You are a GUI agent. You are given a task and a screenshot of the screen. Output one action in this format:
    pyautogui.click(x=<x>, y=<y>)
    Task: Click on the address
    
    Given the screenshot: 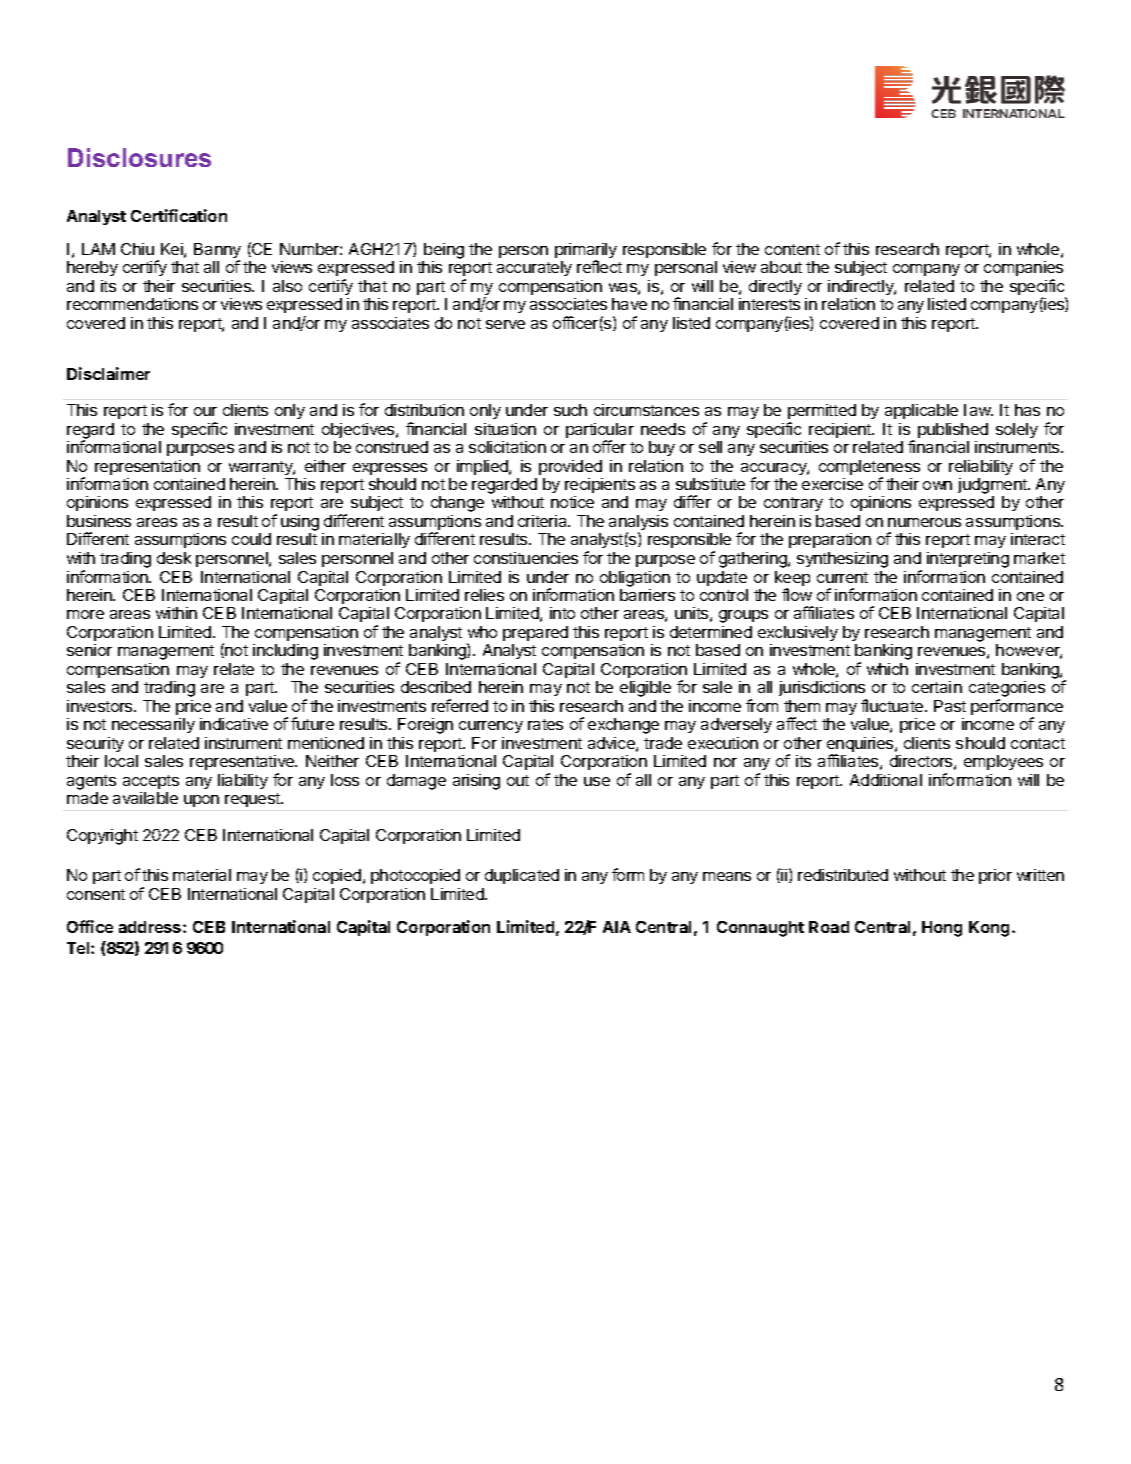 What is the action you would take?
    pyautogui.click(x=151, y=927)
